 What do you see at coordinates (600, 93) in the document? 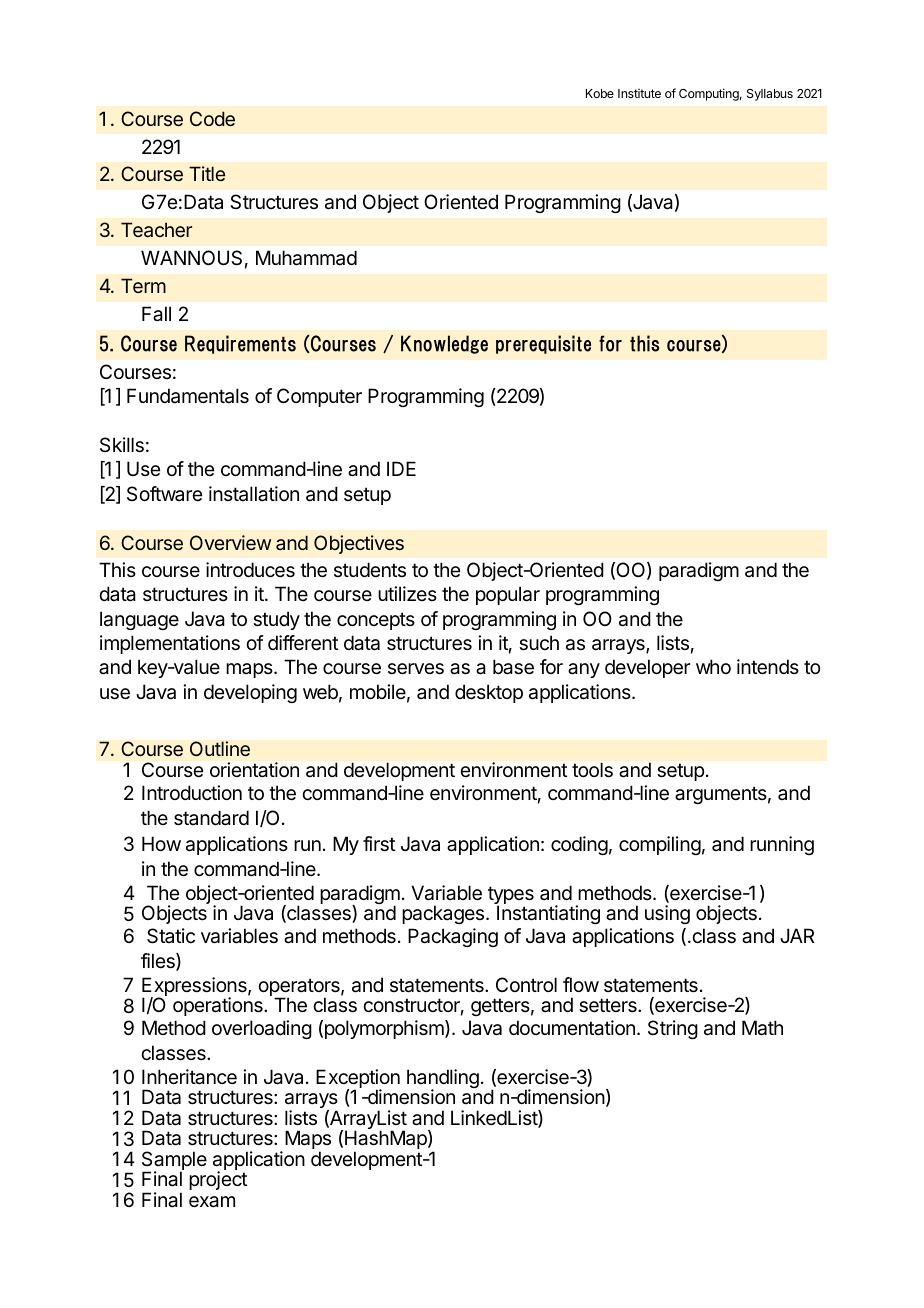
I see `Kobe` at bounding box center [600, 93].
